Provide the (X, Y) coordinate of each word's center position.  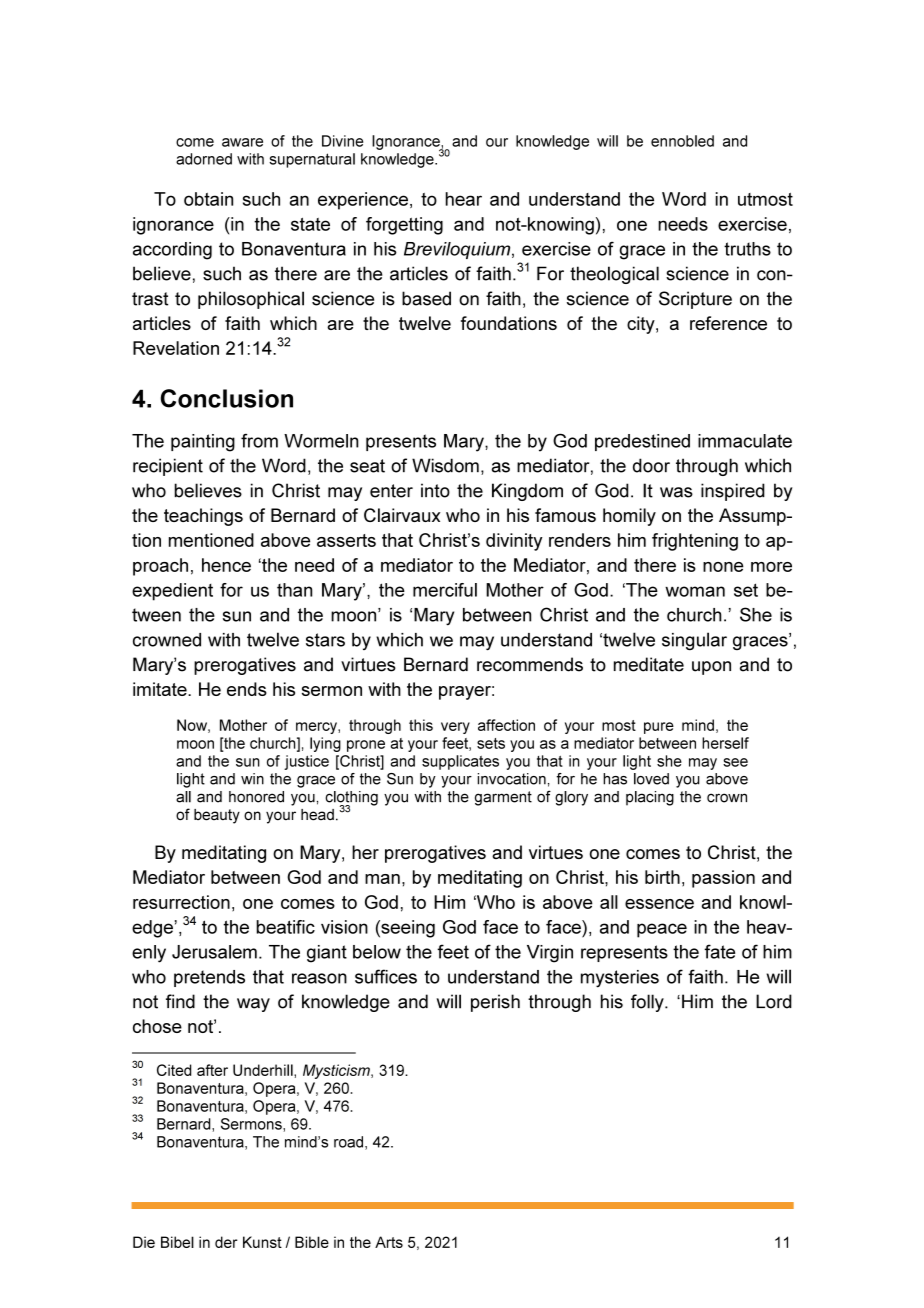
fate (719, 951)
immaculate (745, 441)
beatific (285, 927)
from (259, 440)
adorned (204, 159)
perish (495, 1003)
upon (711, 668)
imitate (161, 689)
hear (463, 199)
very (455, 728)
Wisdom (445, 465)
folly (648, 1003)
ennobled (682, 141)
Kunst (262, 1242)
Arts (389, 1242)
